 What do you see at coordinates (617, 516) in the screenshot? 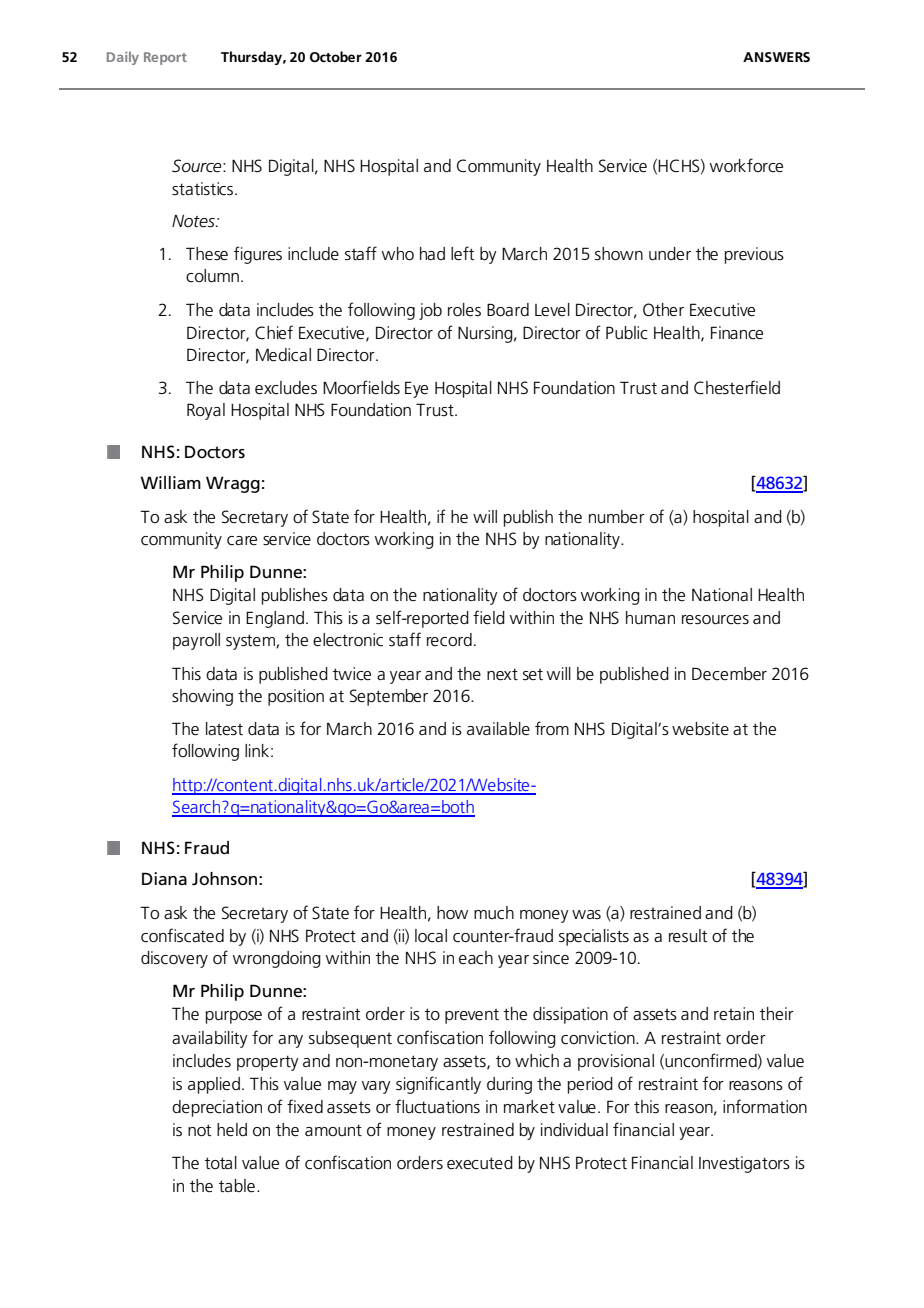
I see `number` at bounding box center [617, 516].
